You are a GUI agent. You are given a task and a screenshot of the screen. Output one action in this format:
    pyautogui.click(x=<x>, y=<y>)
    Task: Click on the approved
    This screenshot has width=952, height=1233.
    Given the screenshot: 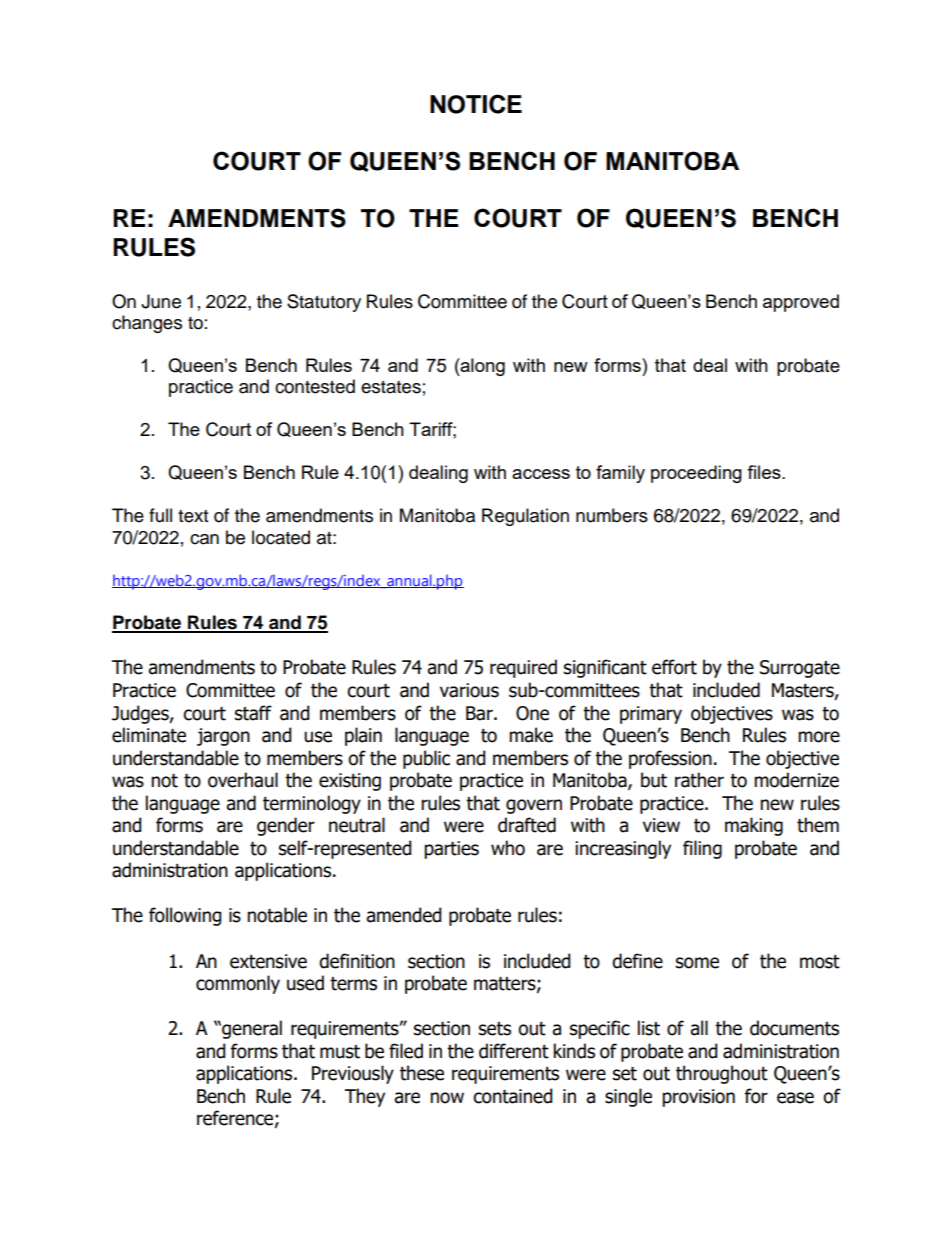 What is the action you would take?
    pyautogui.click(x=801, y=303)
